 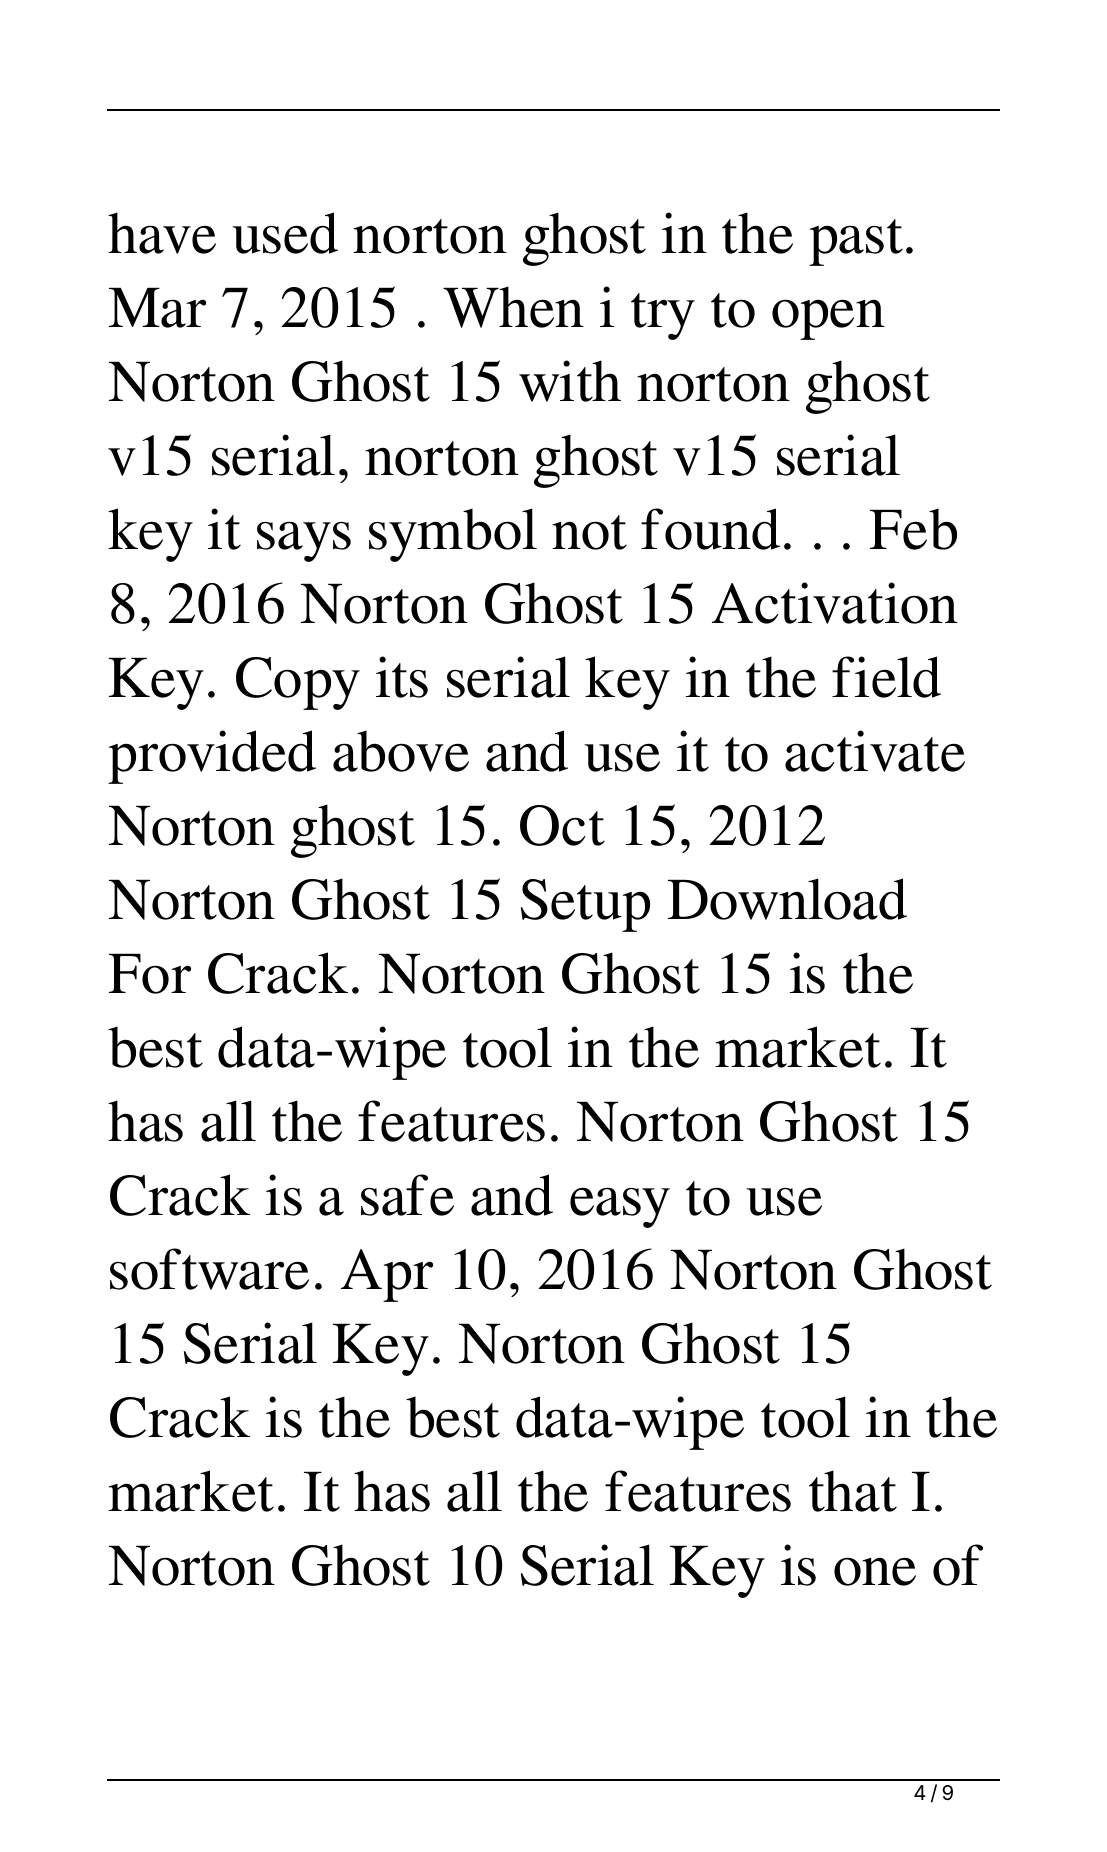 What do you see at coordinates (853, 1491) in the screenshot?
I see `that` at bounding box center [853, 1491].
